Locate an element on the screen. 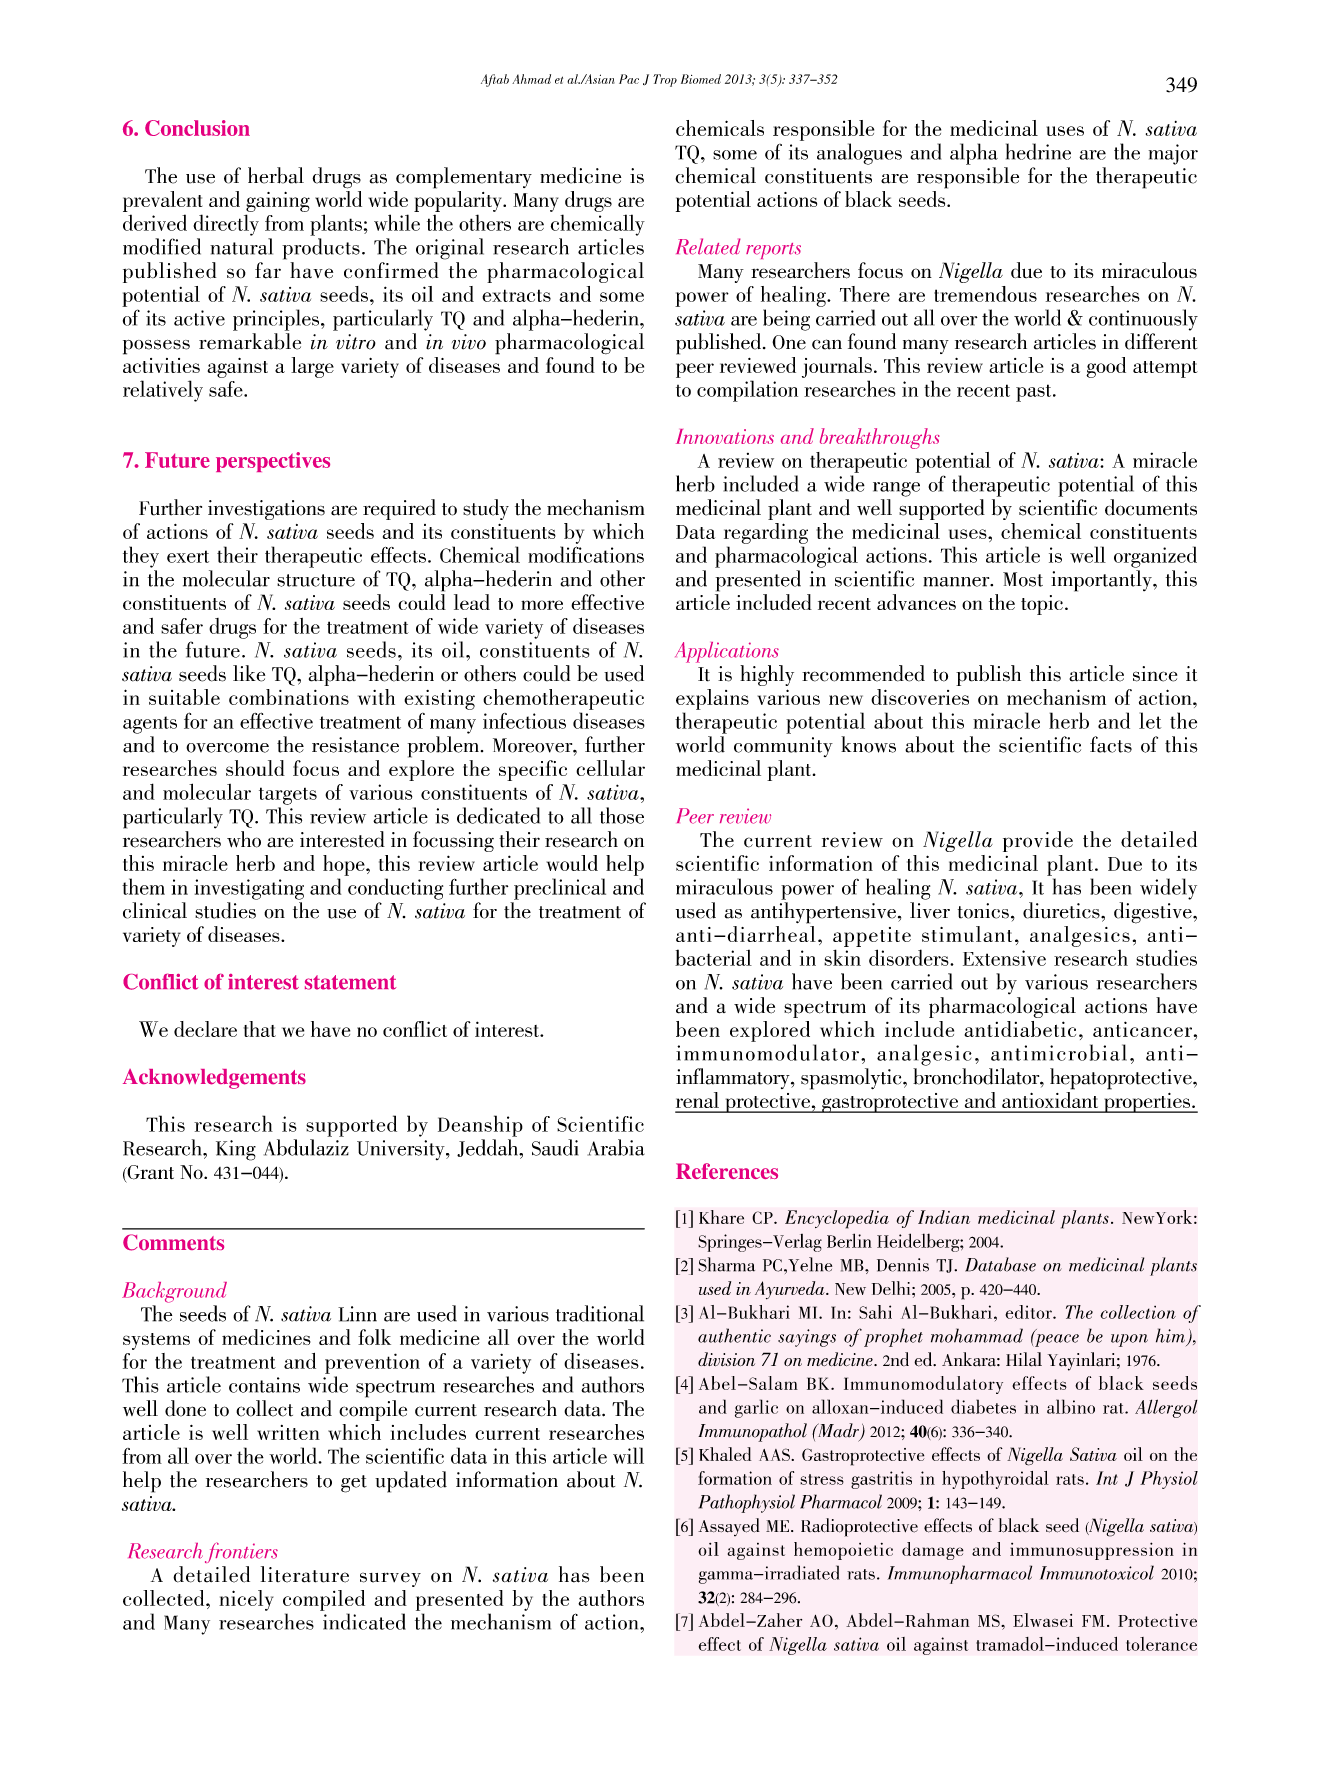  provide is located at coordinates (1038, 841).
